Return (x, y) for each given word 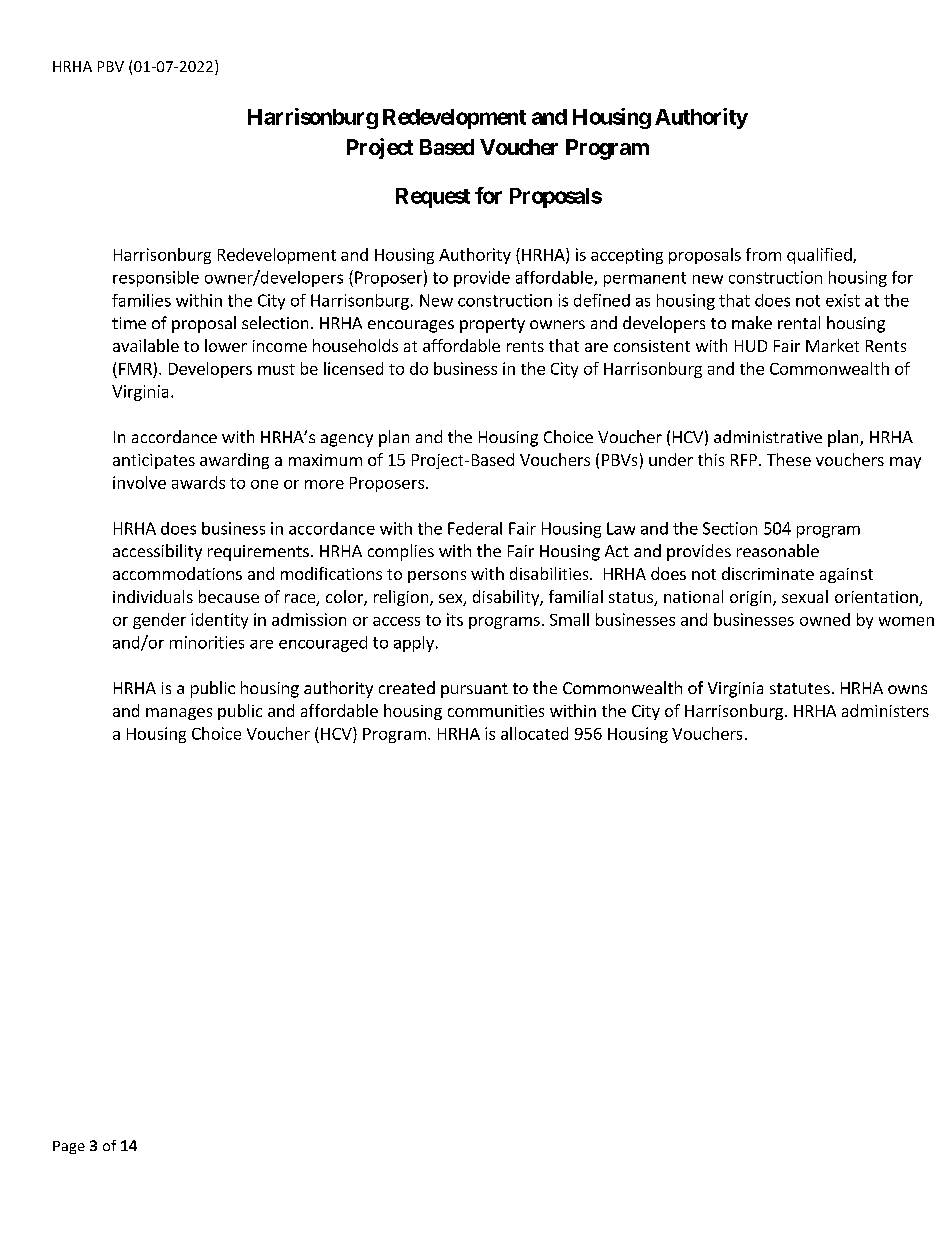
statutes (800, 688)
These (789, 459)
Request (433, 198)
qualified (820, 256)
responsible (156, 279)
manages (179, 714)
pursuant (474, 690)
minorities (207, 642)
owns (907, 689)
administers (885, 710)
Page (69, 1147)
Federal (475, 528)
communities (496, 711)
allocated (534, 733)
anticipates (154, 461)
